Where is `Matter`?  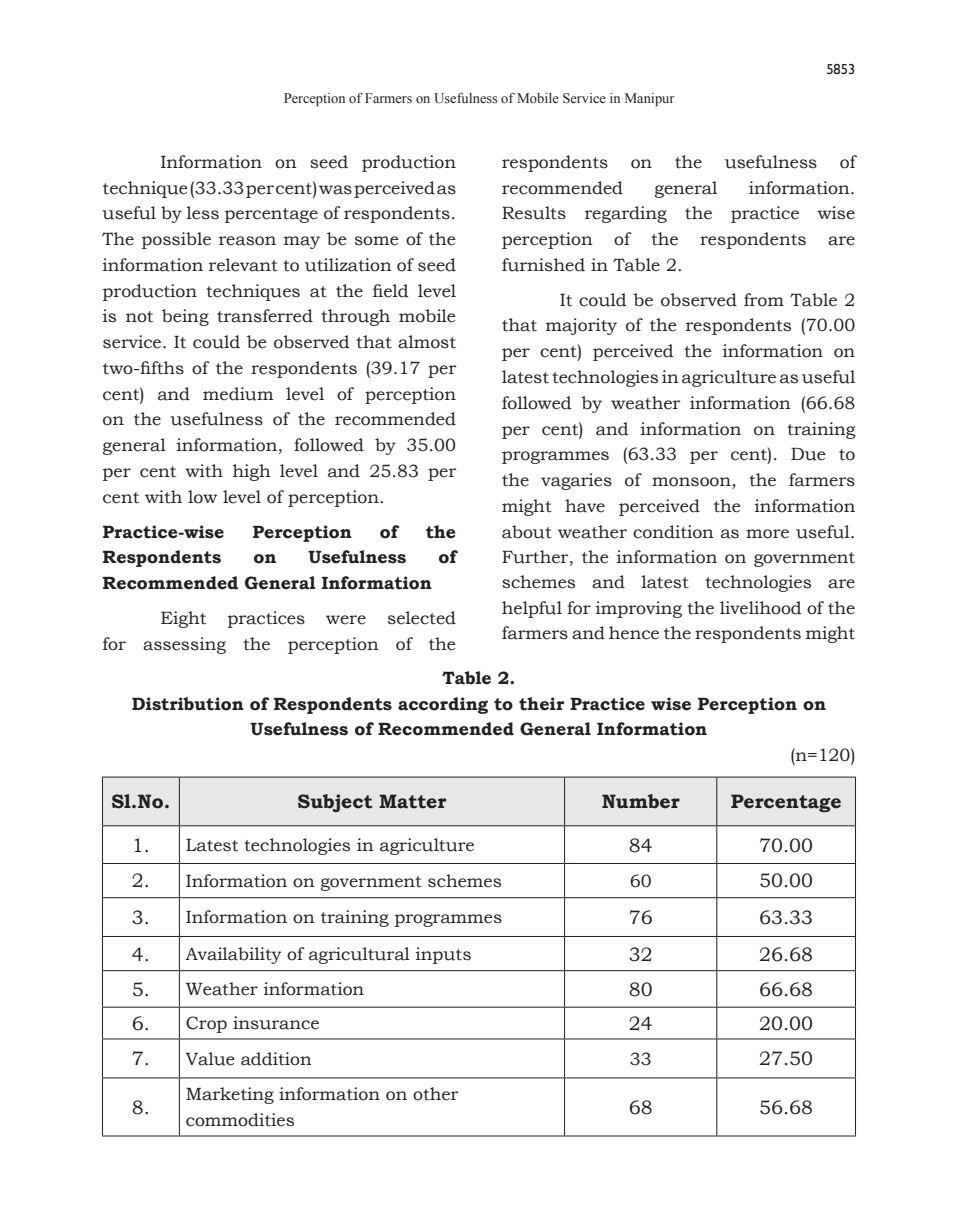
Matter is located at coordinates (412, 801).
